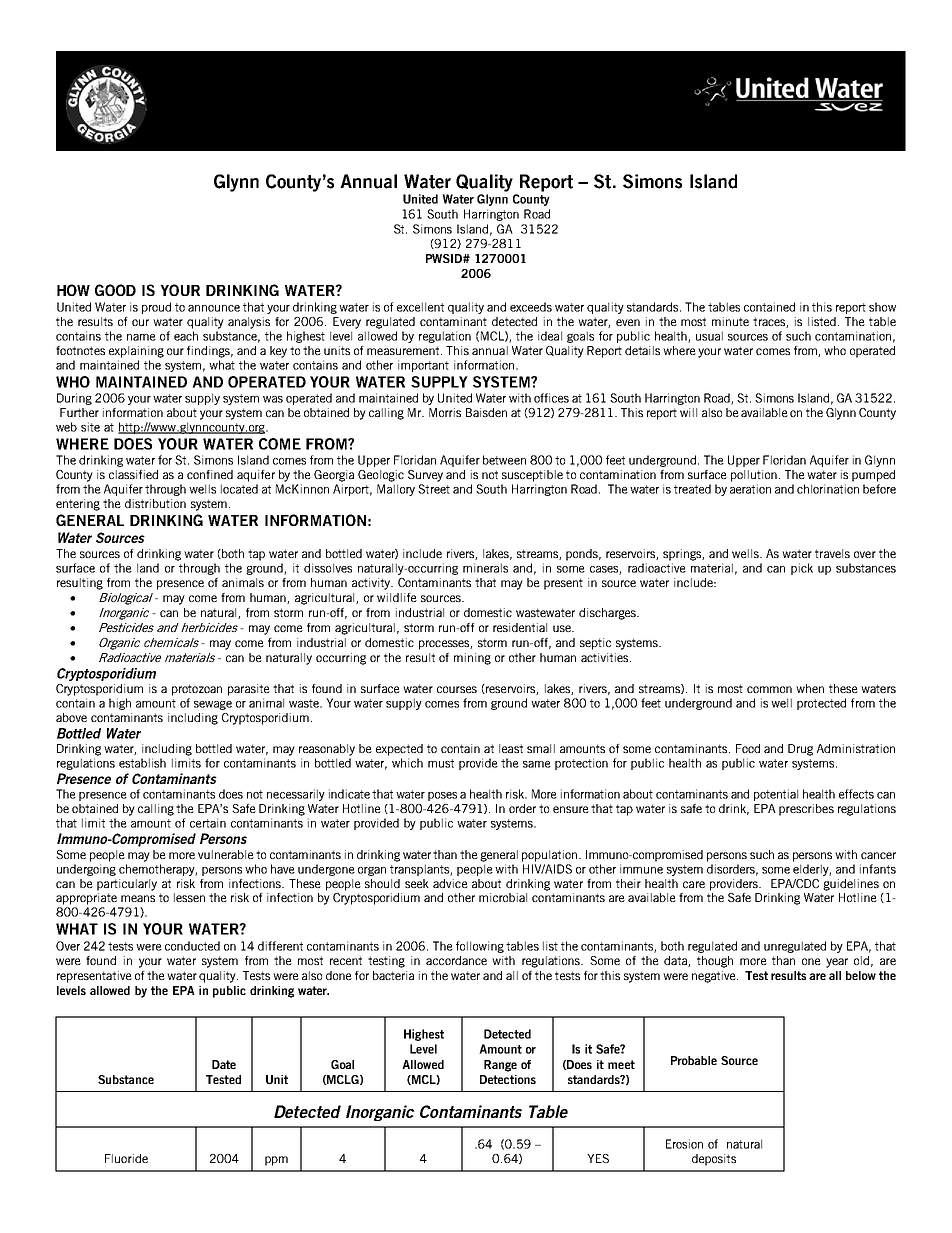 The image size is (952, 1233). What do you see at coordinates (155, 503) in the screenshot?
I see `distribution` at bounding box center [155, 503].
